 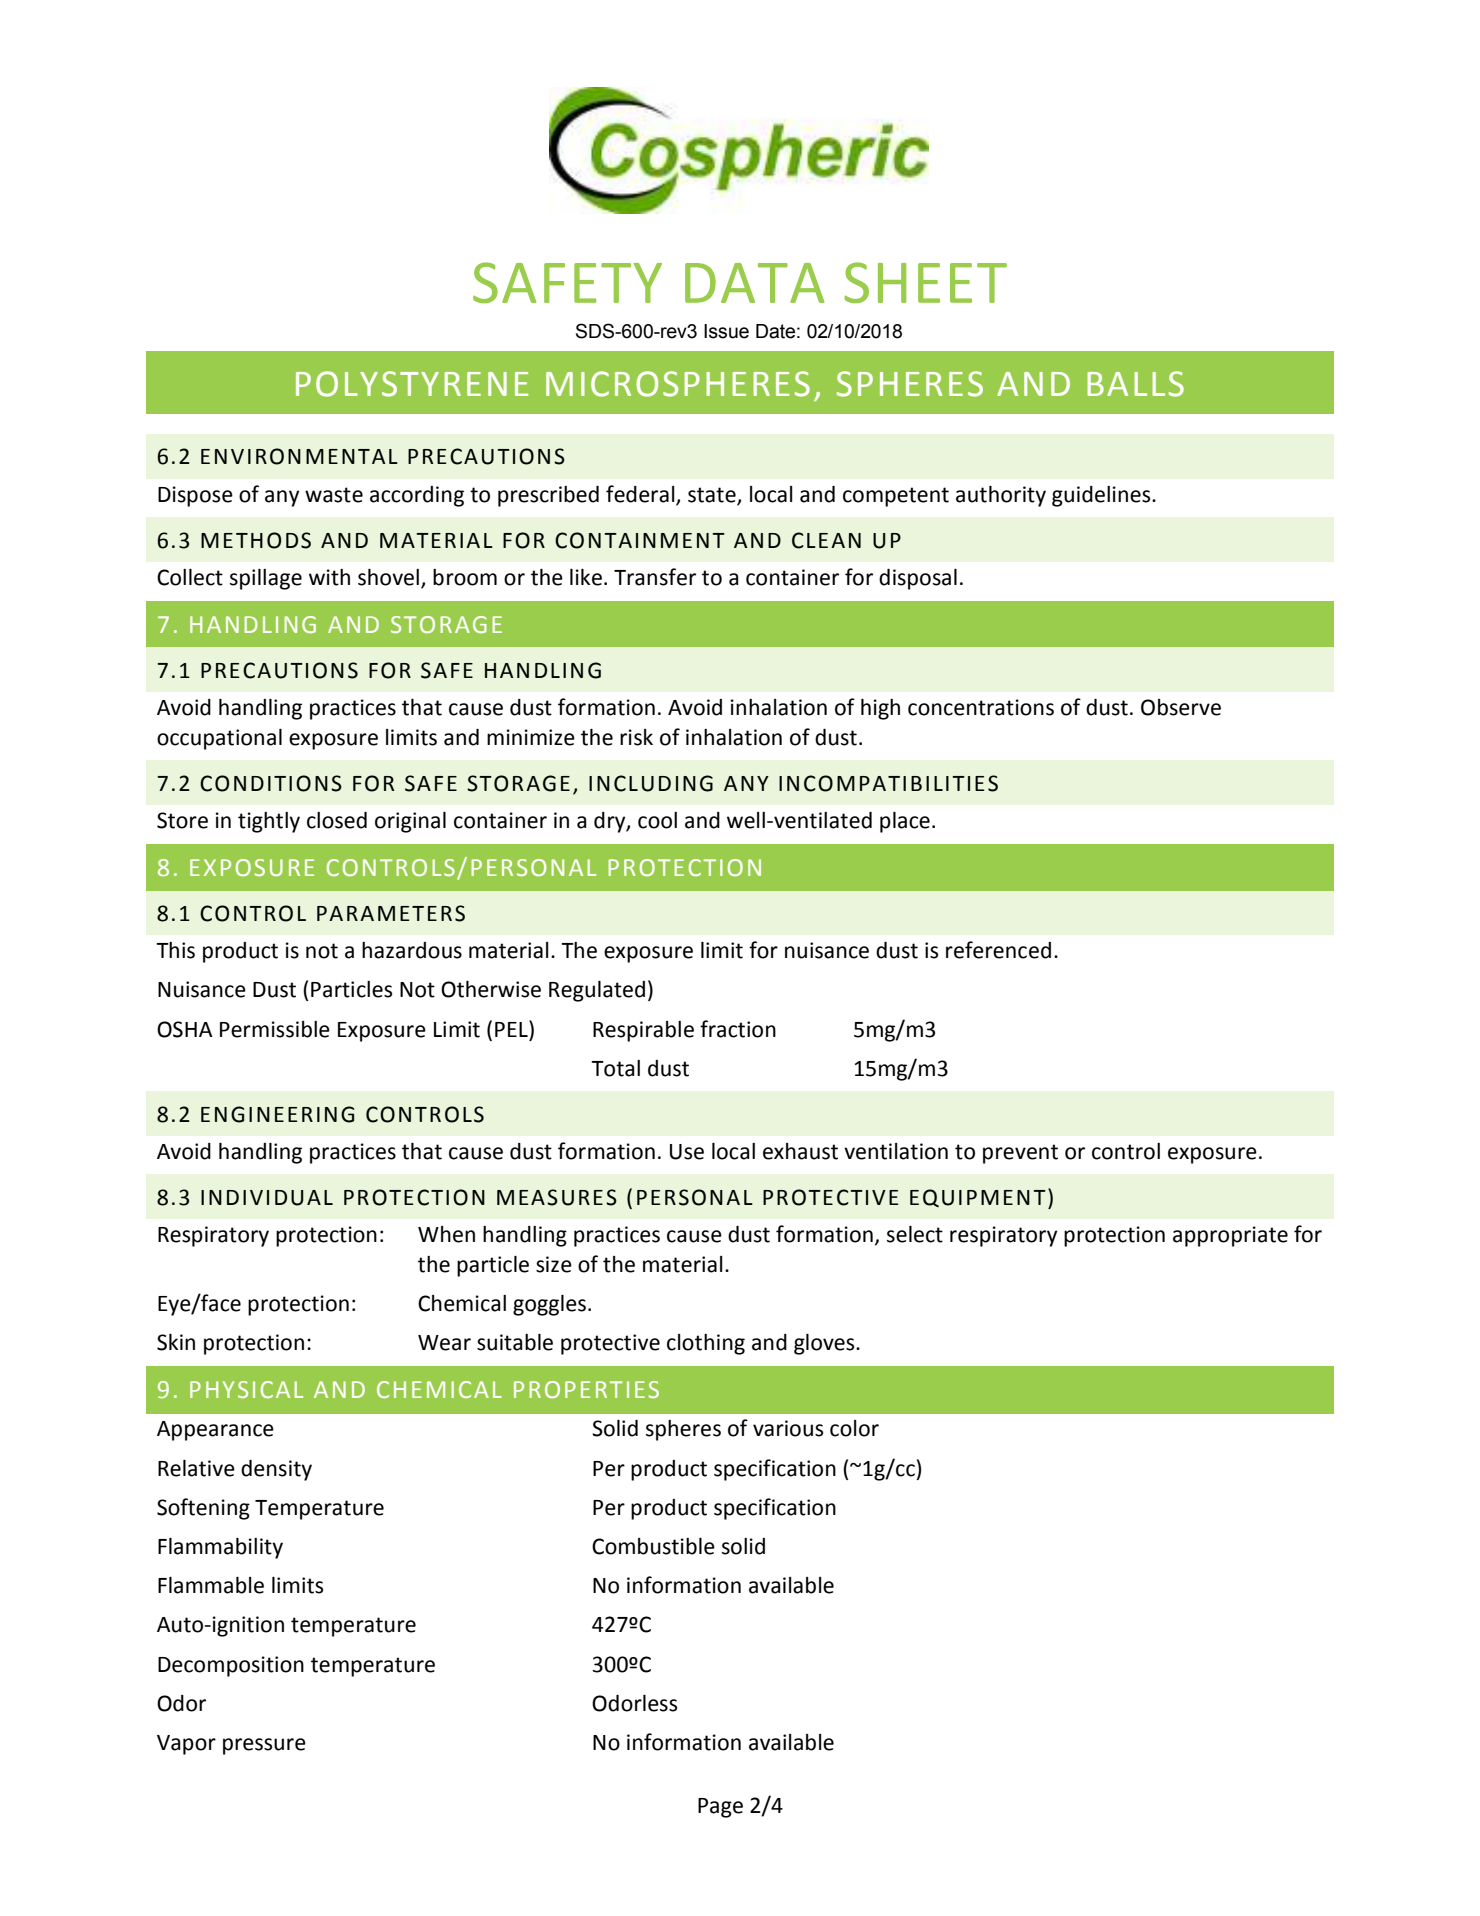 I want to click on pressure, so click(x=264, y=1746).
